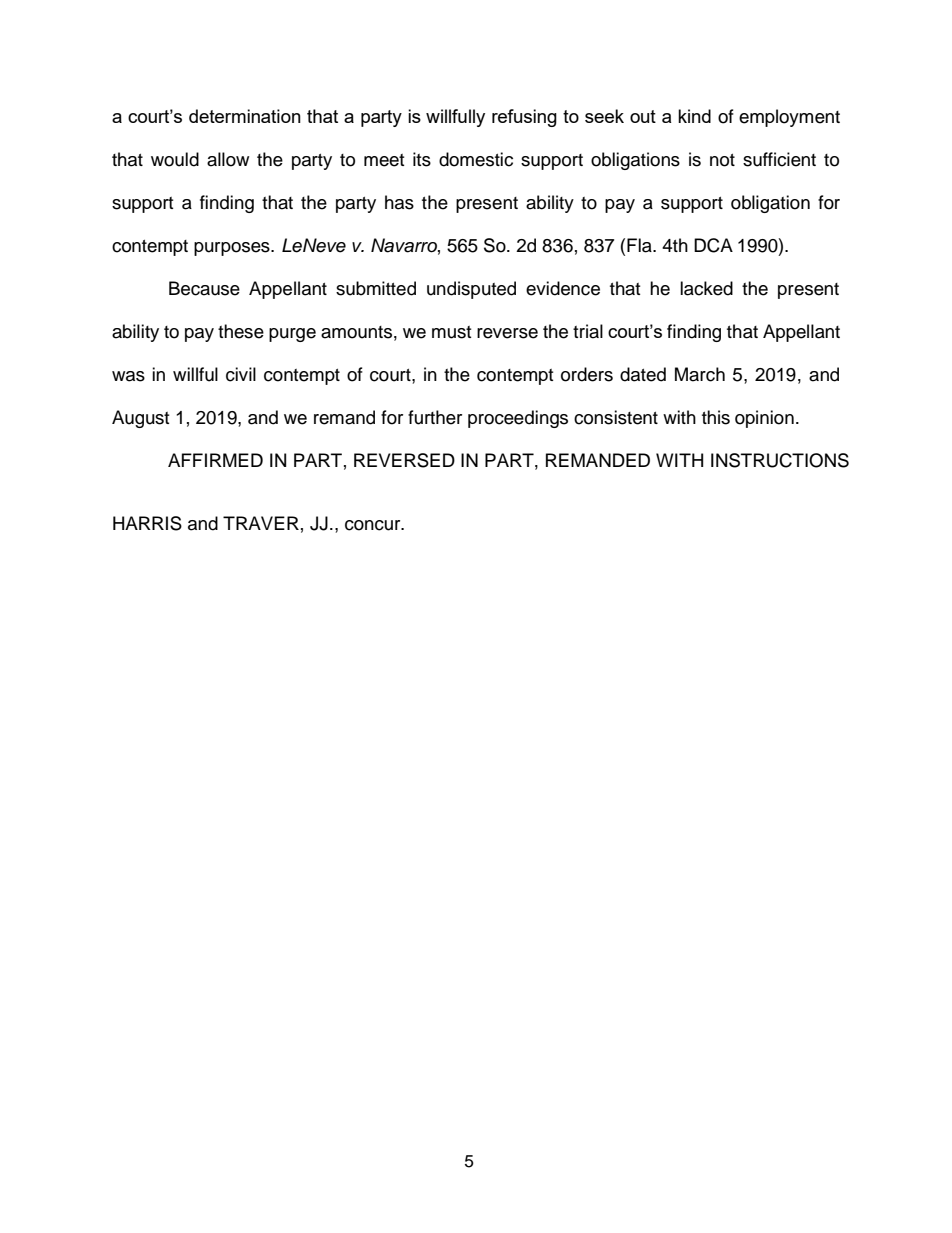 The height and width of the screenshot is (1233, 952). What do you see at coordinates (374, 525) in the screenshot?
I see `concur` at bounding box center [374, 525].
